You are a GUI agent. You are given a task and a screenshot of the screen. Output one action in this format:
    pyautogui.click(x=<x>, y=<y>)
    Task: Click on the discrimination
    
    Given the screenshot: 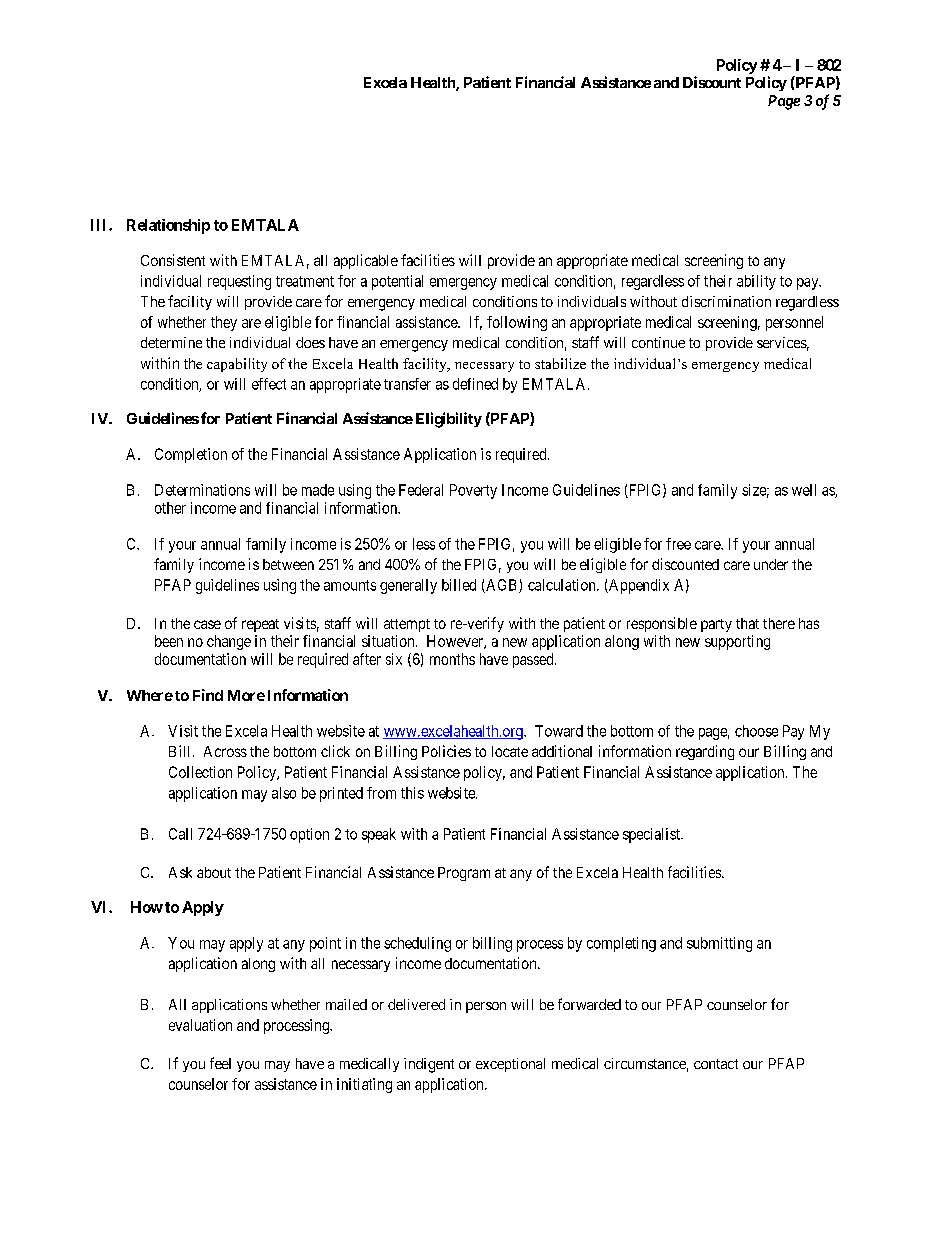 What is the action you would take?
    pyautogui.click(x=726, y=301)
